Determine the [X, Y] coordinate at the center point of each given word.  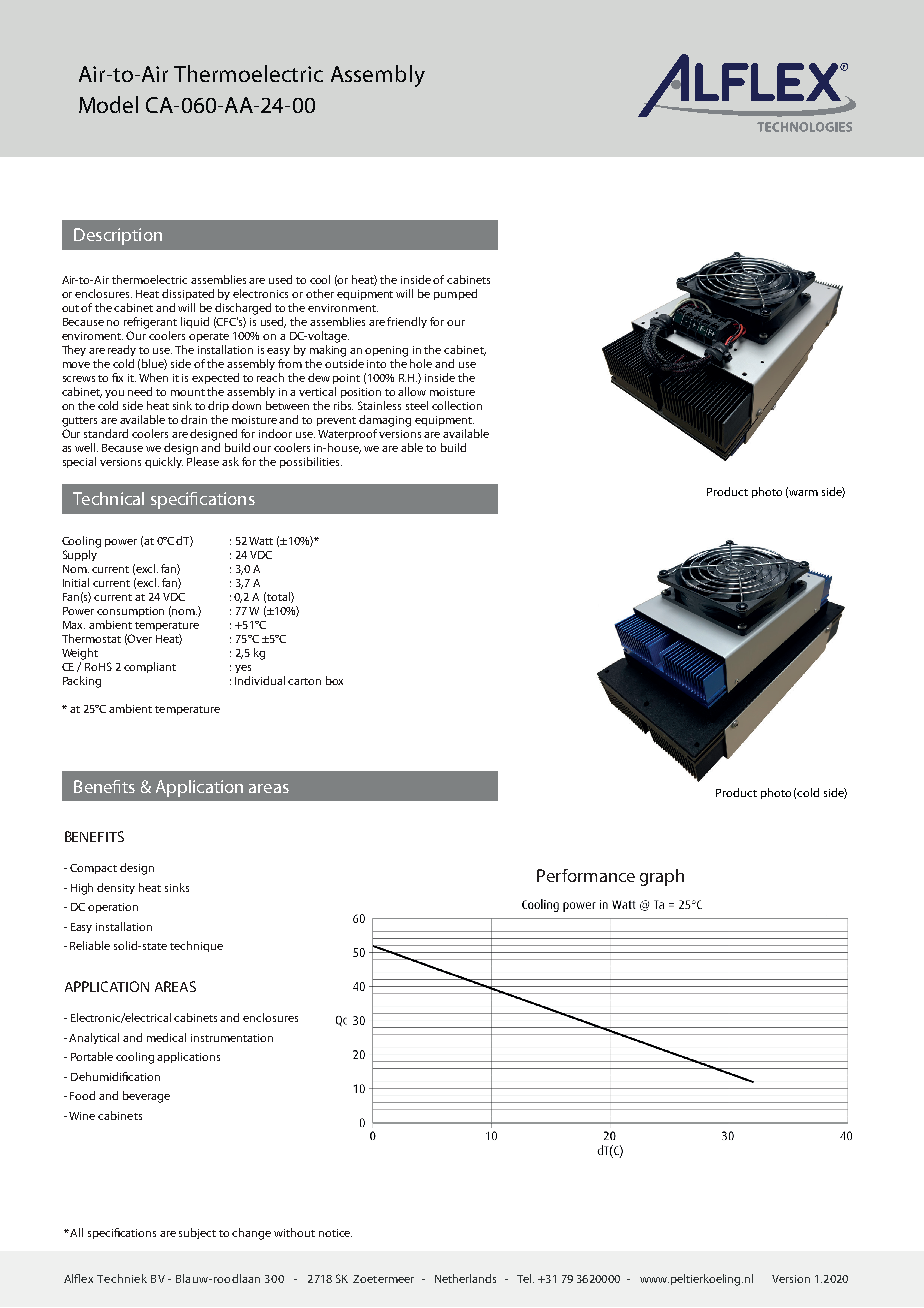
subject [197, 1233]
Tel [525, 1278]
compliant [150, 667]
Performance [586, 875]
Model [108, 104]
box [334, 680]
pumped [455, 294]
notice [335, 1233]
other [320, 293]
